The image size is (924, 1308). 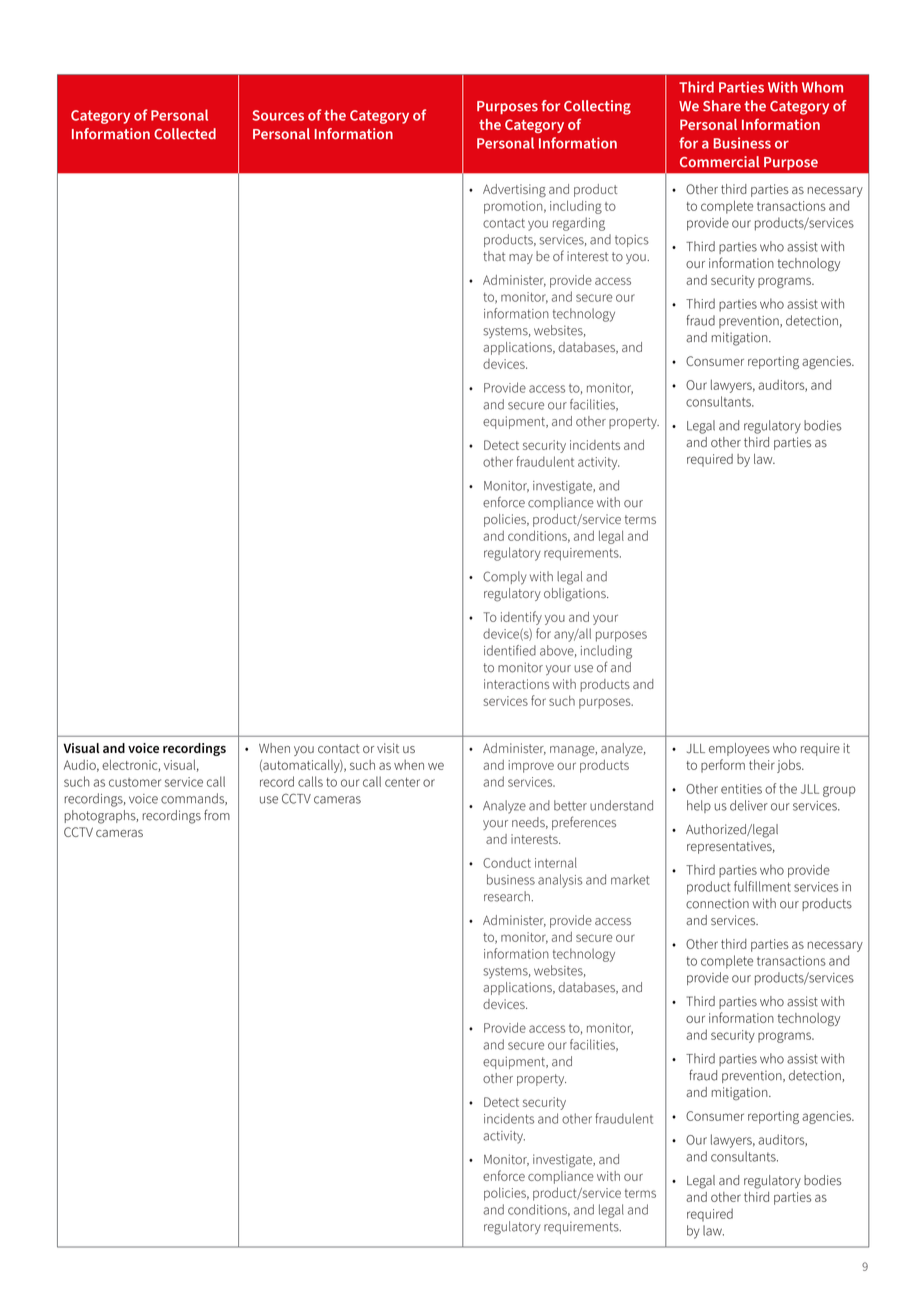 I want to click on may, so click(x=521, y=259).
